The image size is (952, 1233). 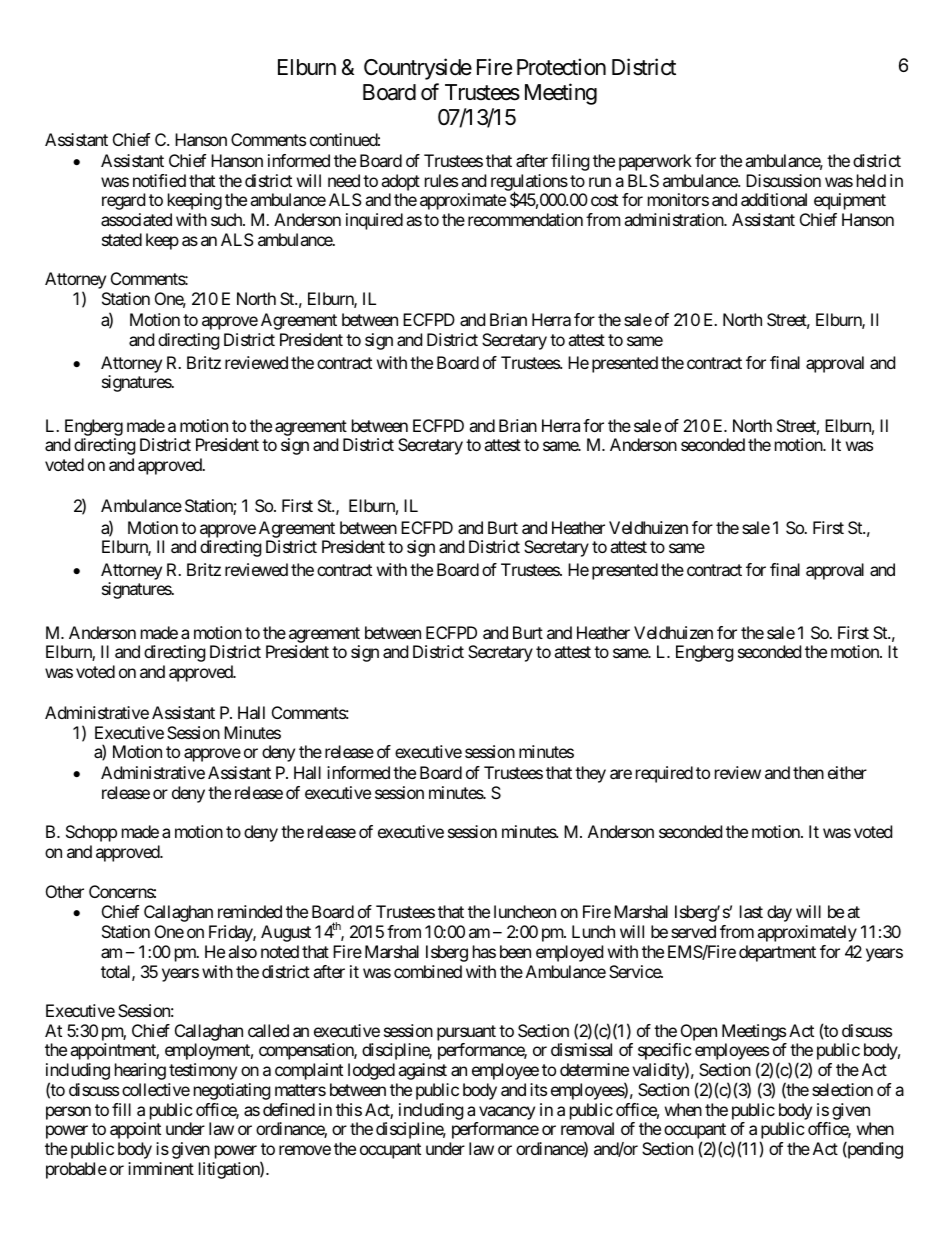 What do you see at coordinates (418, 69) in the screenshot?
I see `Countryside` at bounding box center [418, 69].
